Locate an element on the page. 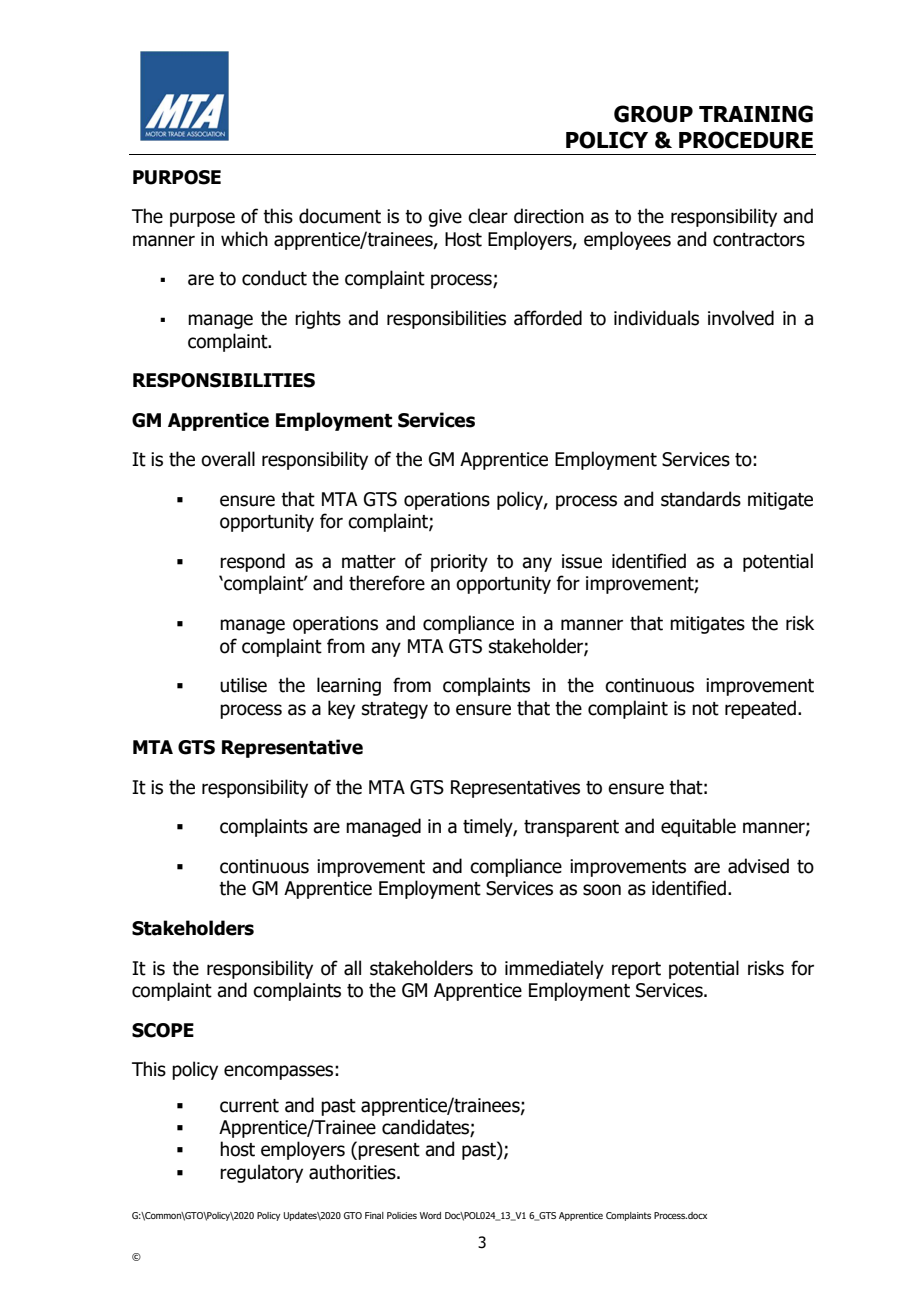 Image resolution: width=924 pixels, height=1308 pixels. not is located at coordinates (705, 709).
